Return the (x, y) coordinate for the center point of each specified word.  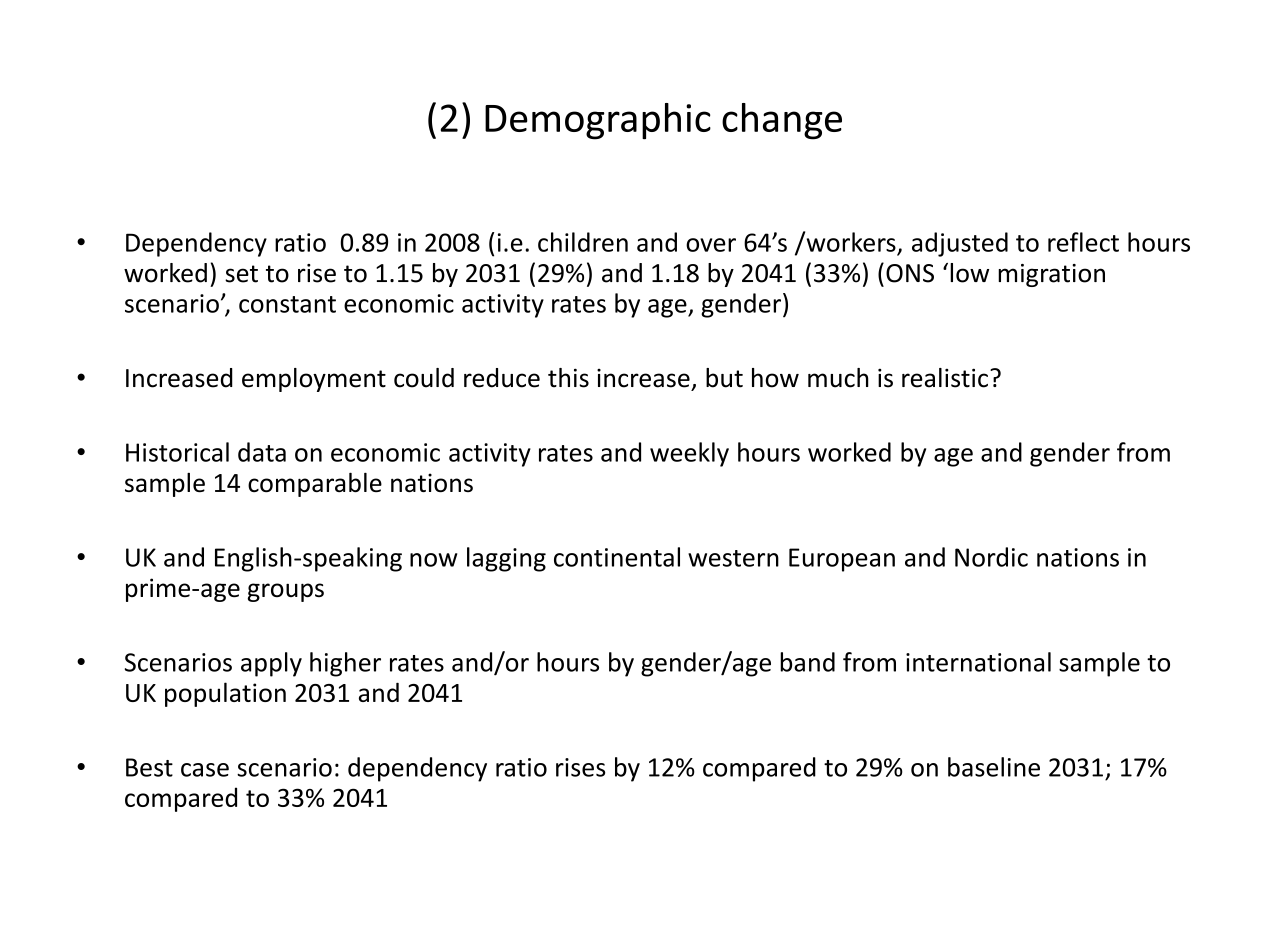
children (583, 242)
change (782, 121)
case (205, 770)
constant (287, 304)
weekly (689, 454)
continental (617, 557)
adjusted (960, 244)
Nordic (991, 557)
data (262, 452)
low (969, 273)
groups (286, 592)
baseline (994, 767)
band (807, 662)
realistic (945, 378)
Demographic (598, 121)
